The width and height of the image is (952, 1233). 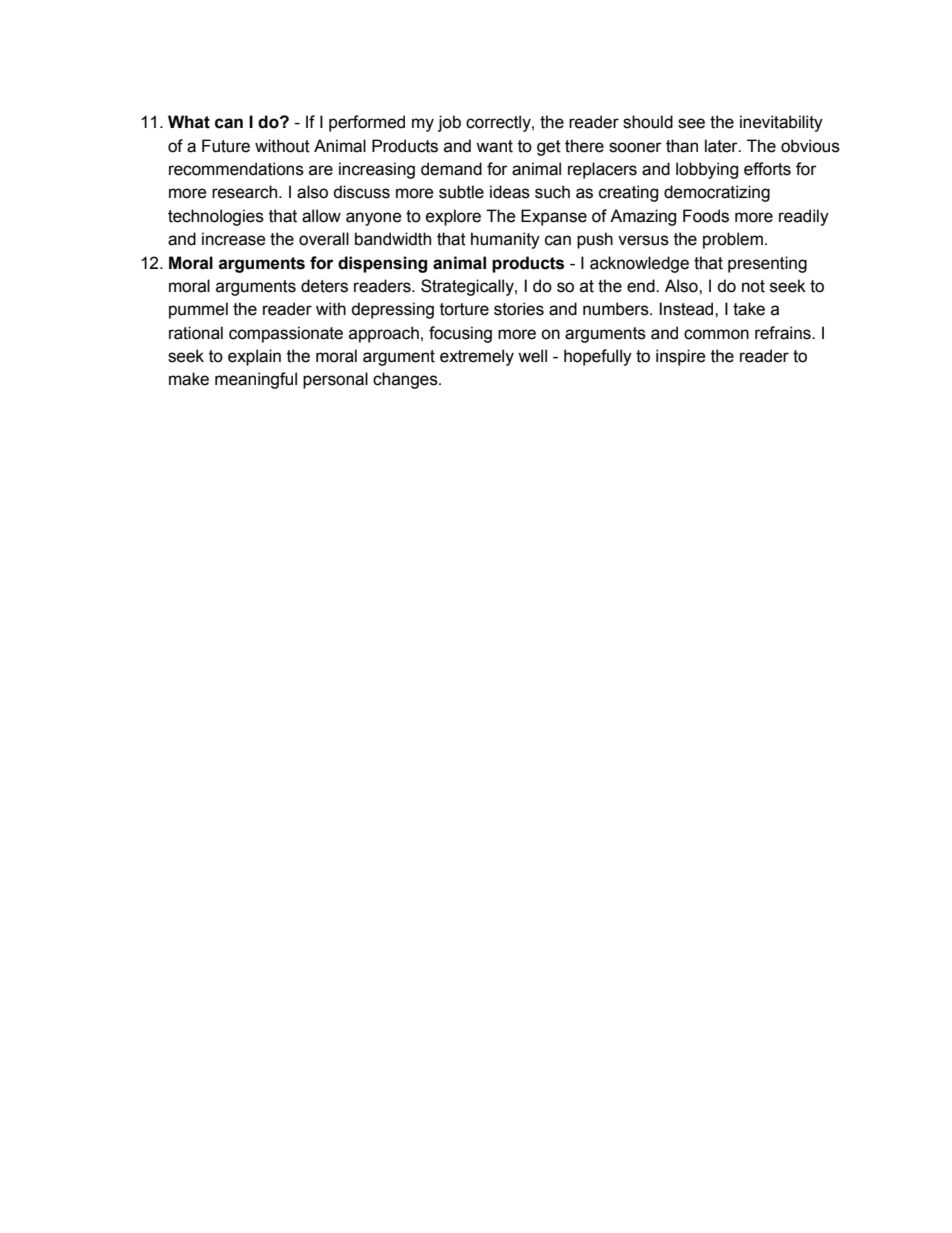 I want to click on problem, so click(x=733, y=240).
